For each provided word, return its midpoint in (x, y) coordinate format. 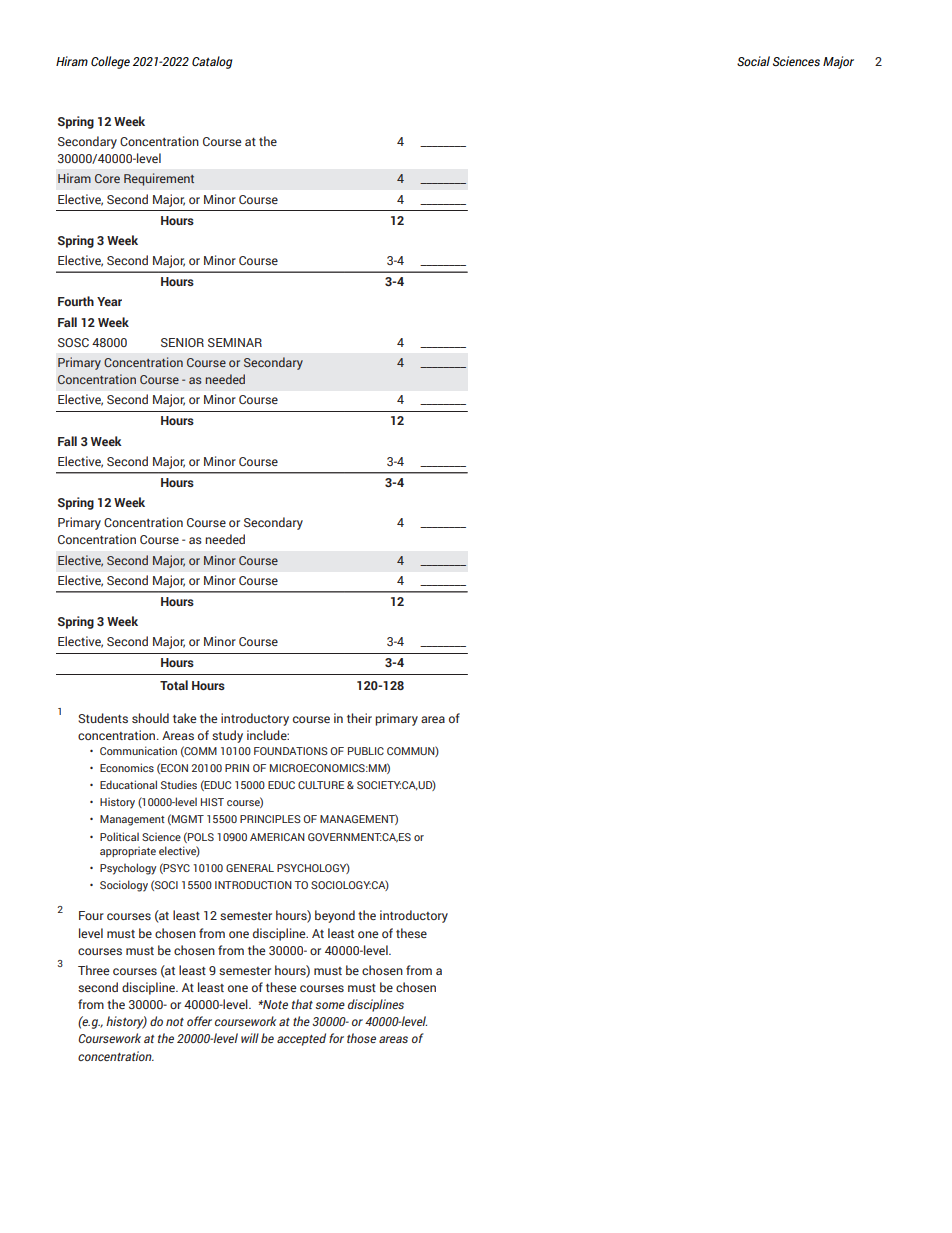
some (330, 1005)
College (110, 62)
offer (199, 1021)
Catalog (212, 62)
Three (93, 970)
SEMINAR (235, 342)
